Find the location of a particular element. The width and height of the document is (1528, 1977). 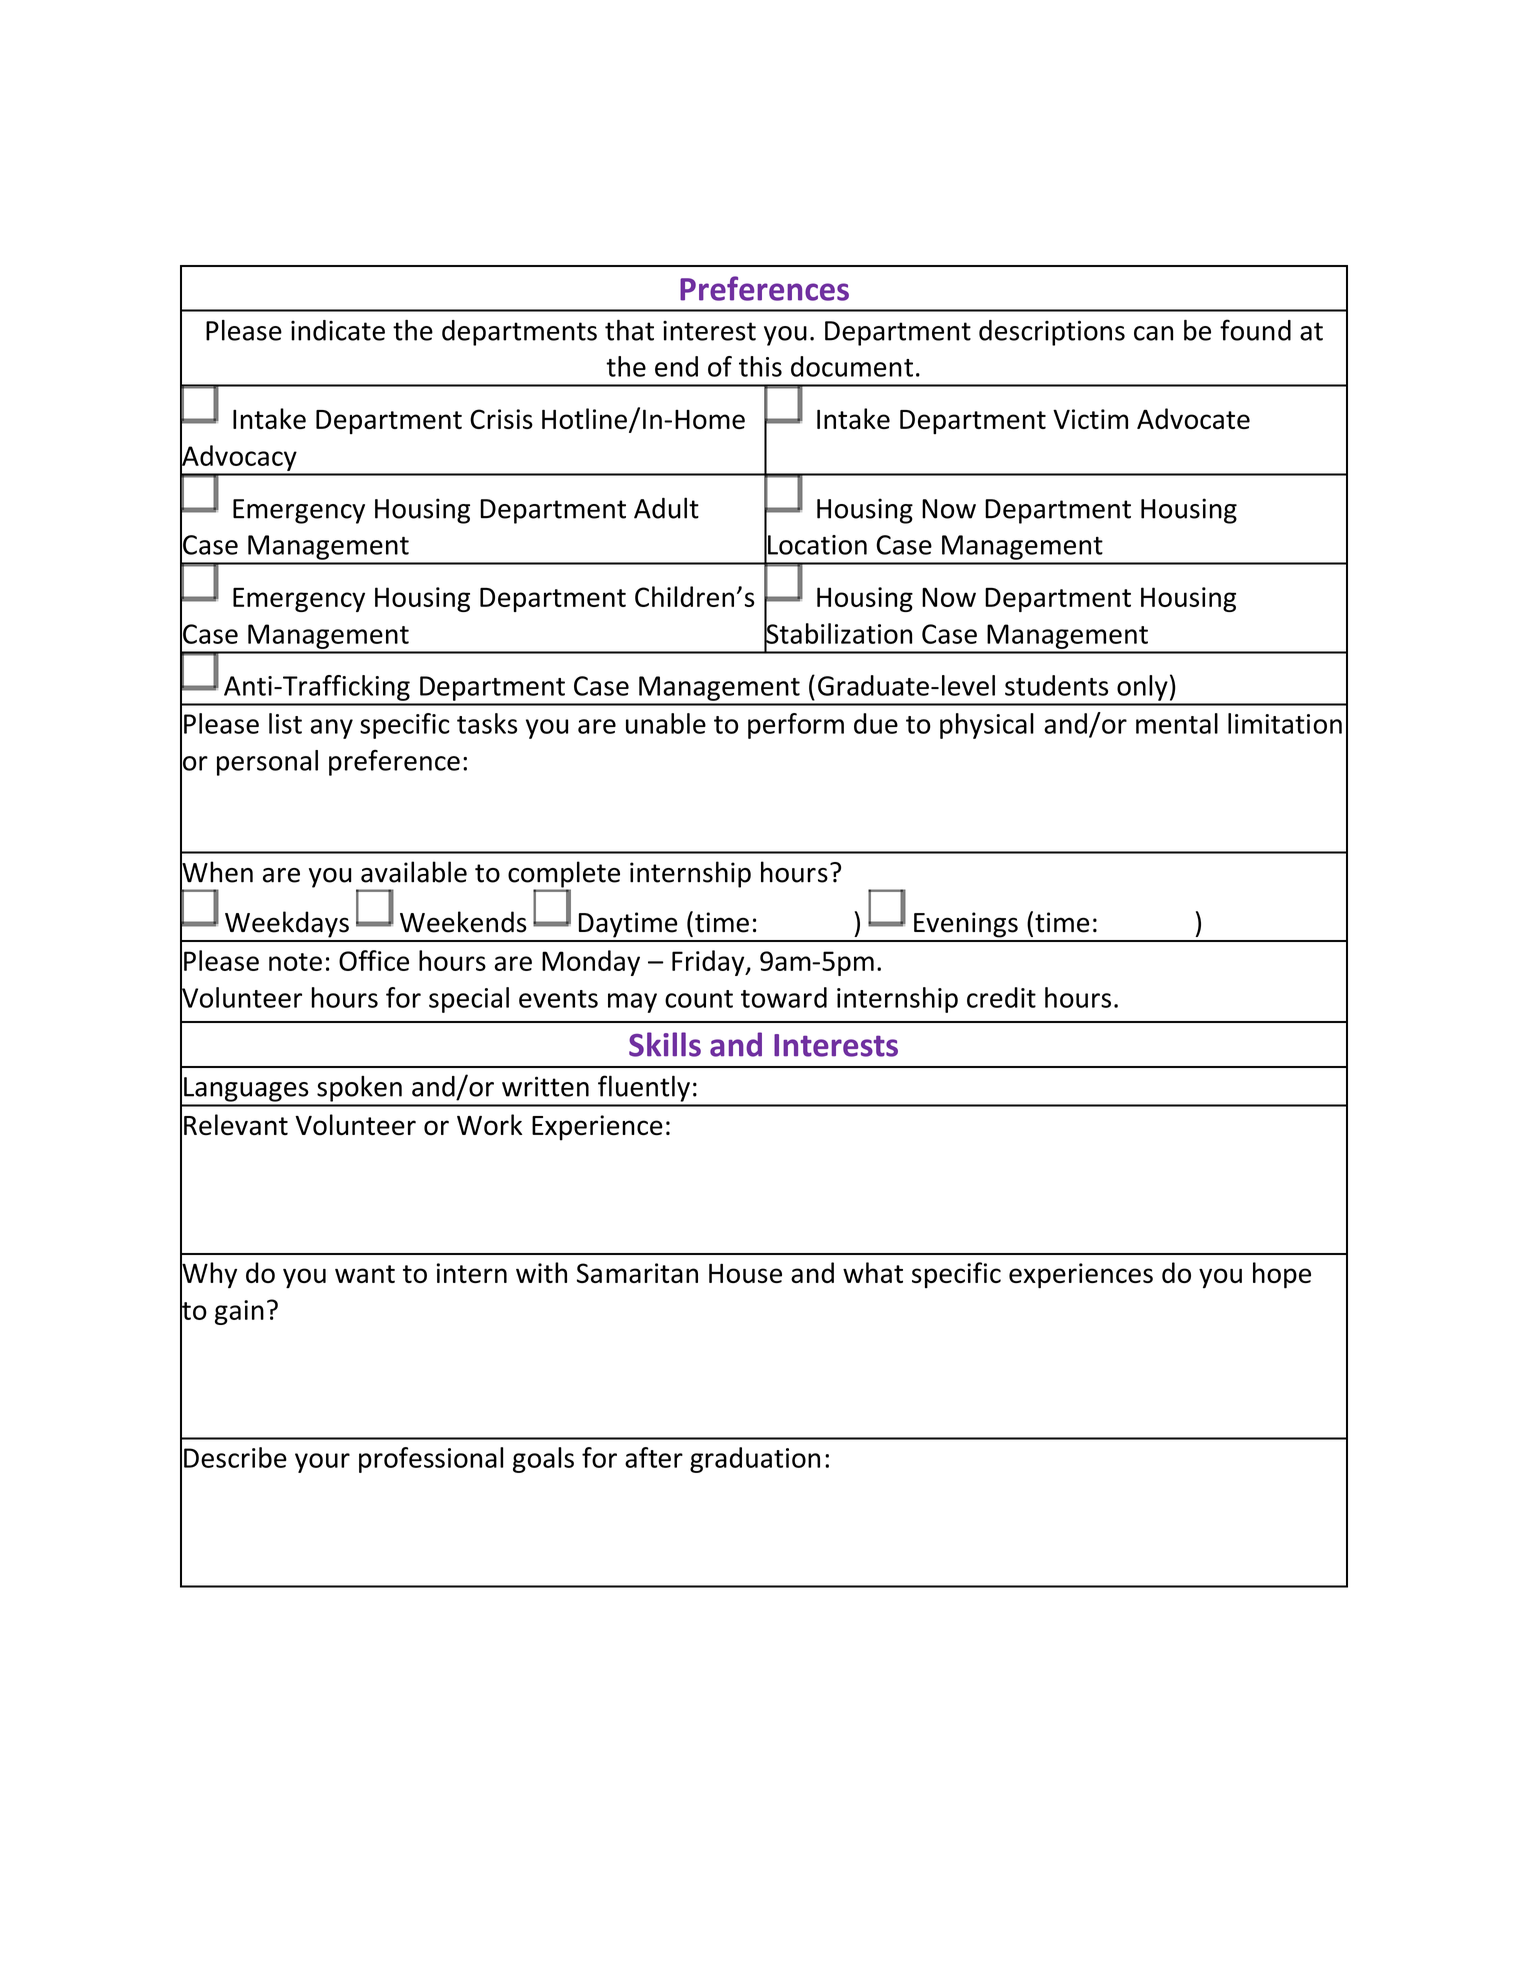

Skills is located at coordinates (665, 1044).
